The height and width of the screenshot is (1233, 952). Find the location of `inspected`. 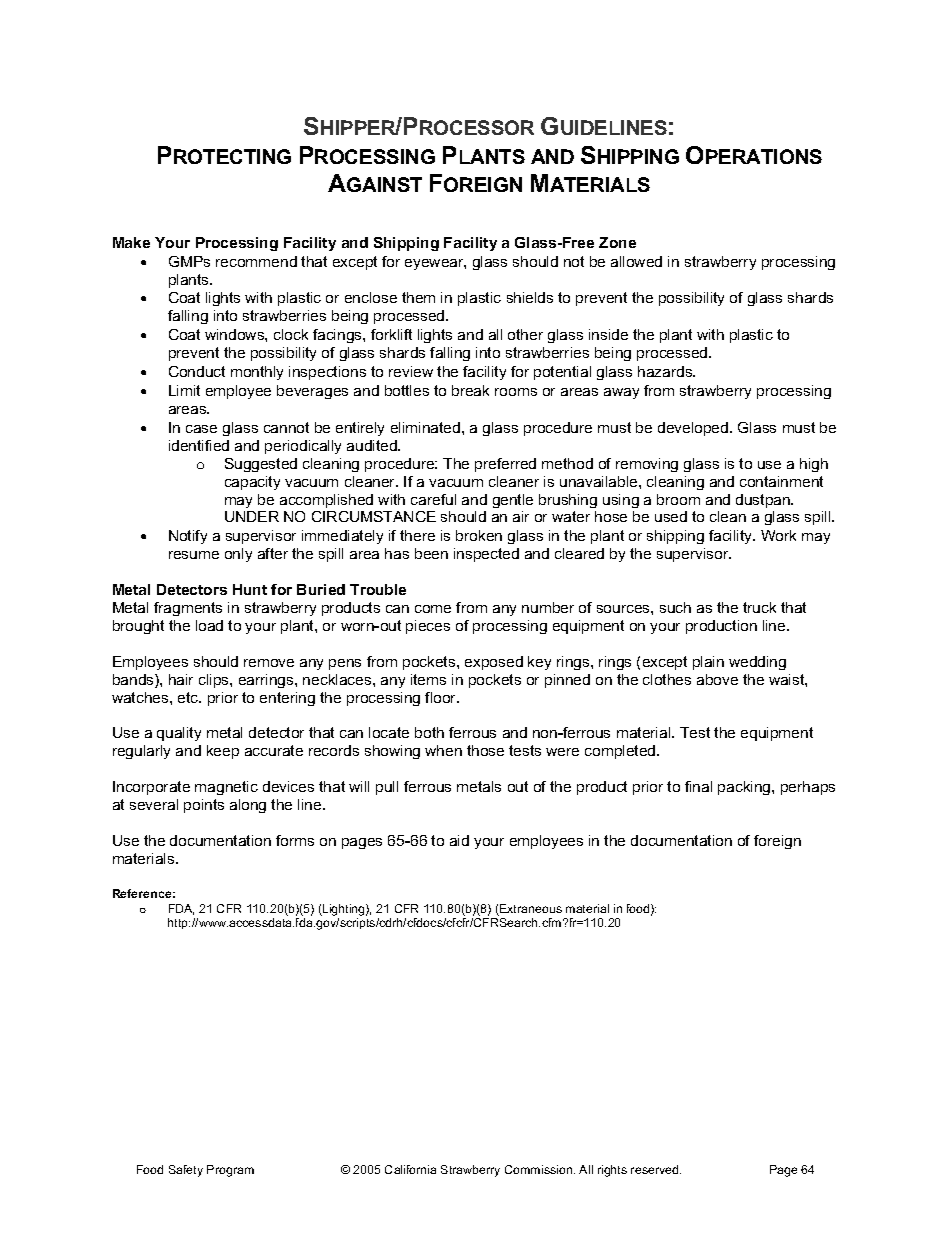

inspected is located at coordinates (486, 555).
